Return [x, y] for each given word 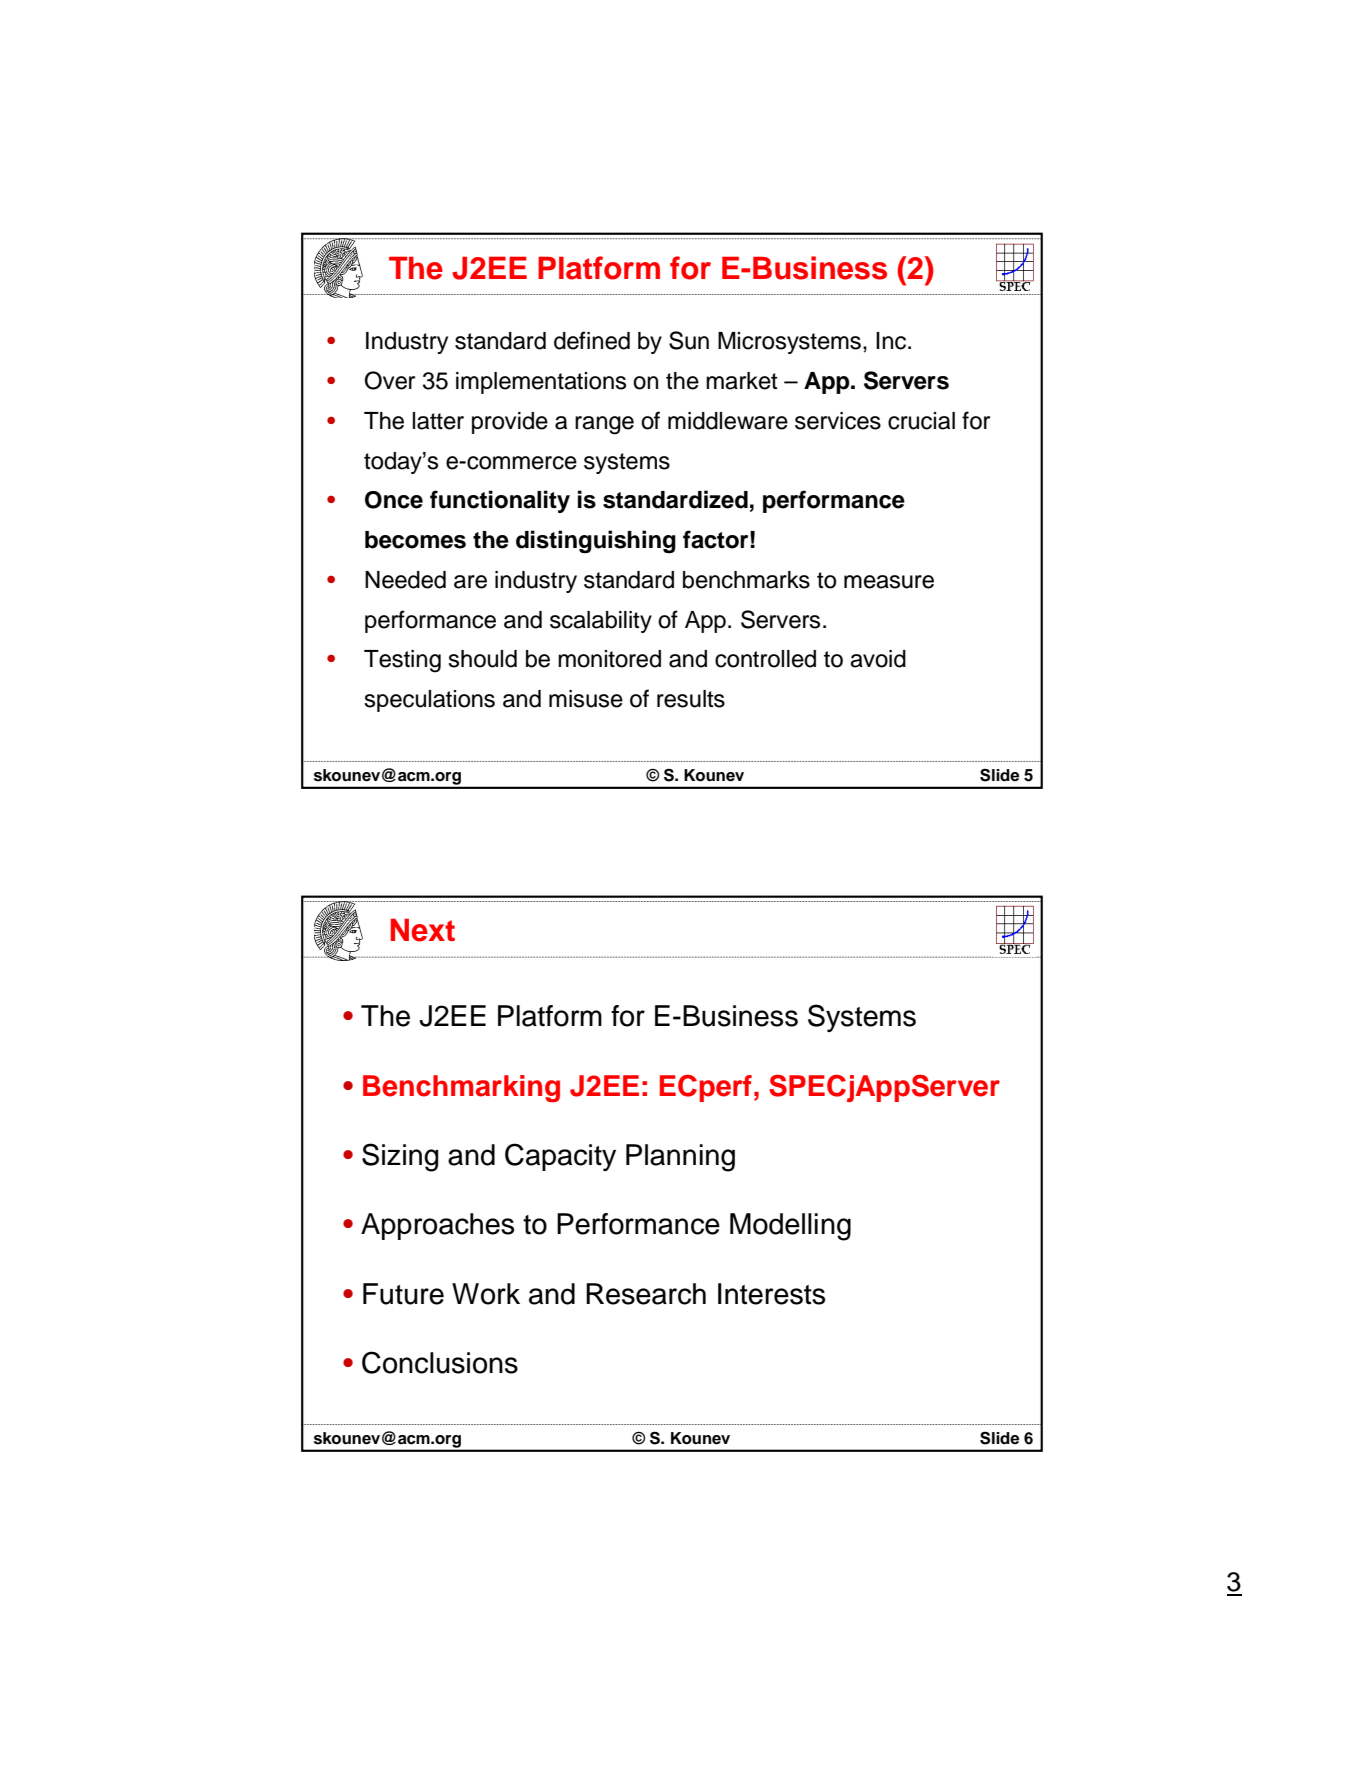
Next [423, 930]
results [691, 699]
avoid [878, 659]
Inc [892, 341]
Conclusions [440, 1362]
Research [646, 1294]
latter [438, 421]
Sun [689, 340]
